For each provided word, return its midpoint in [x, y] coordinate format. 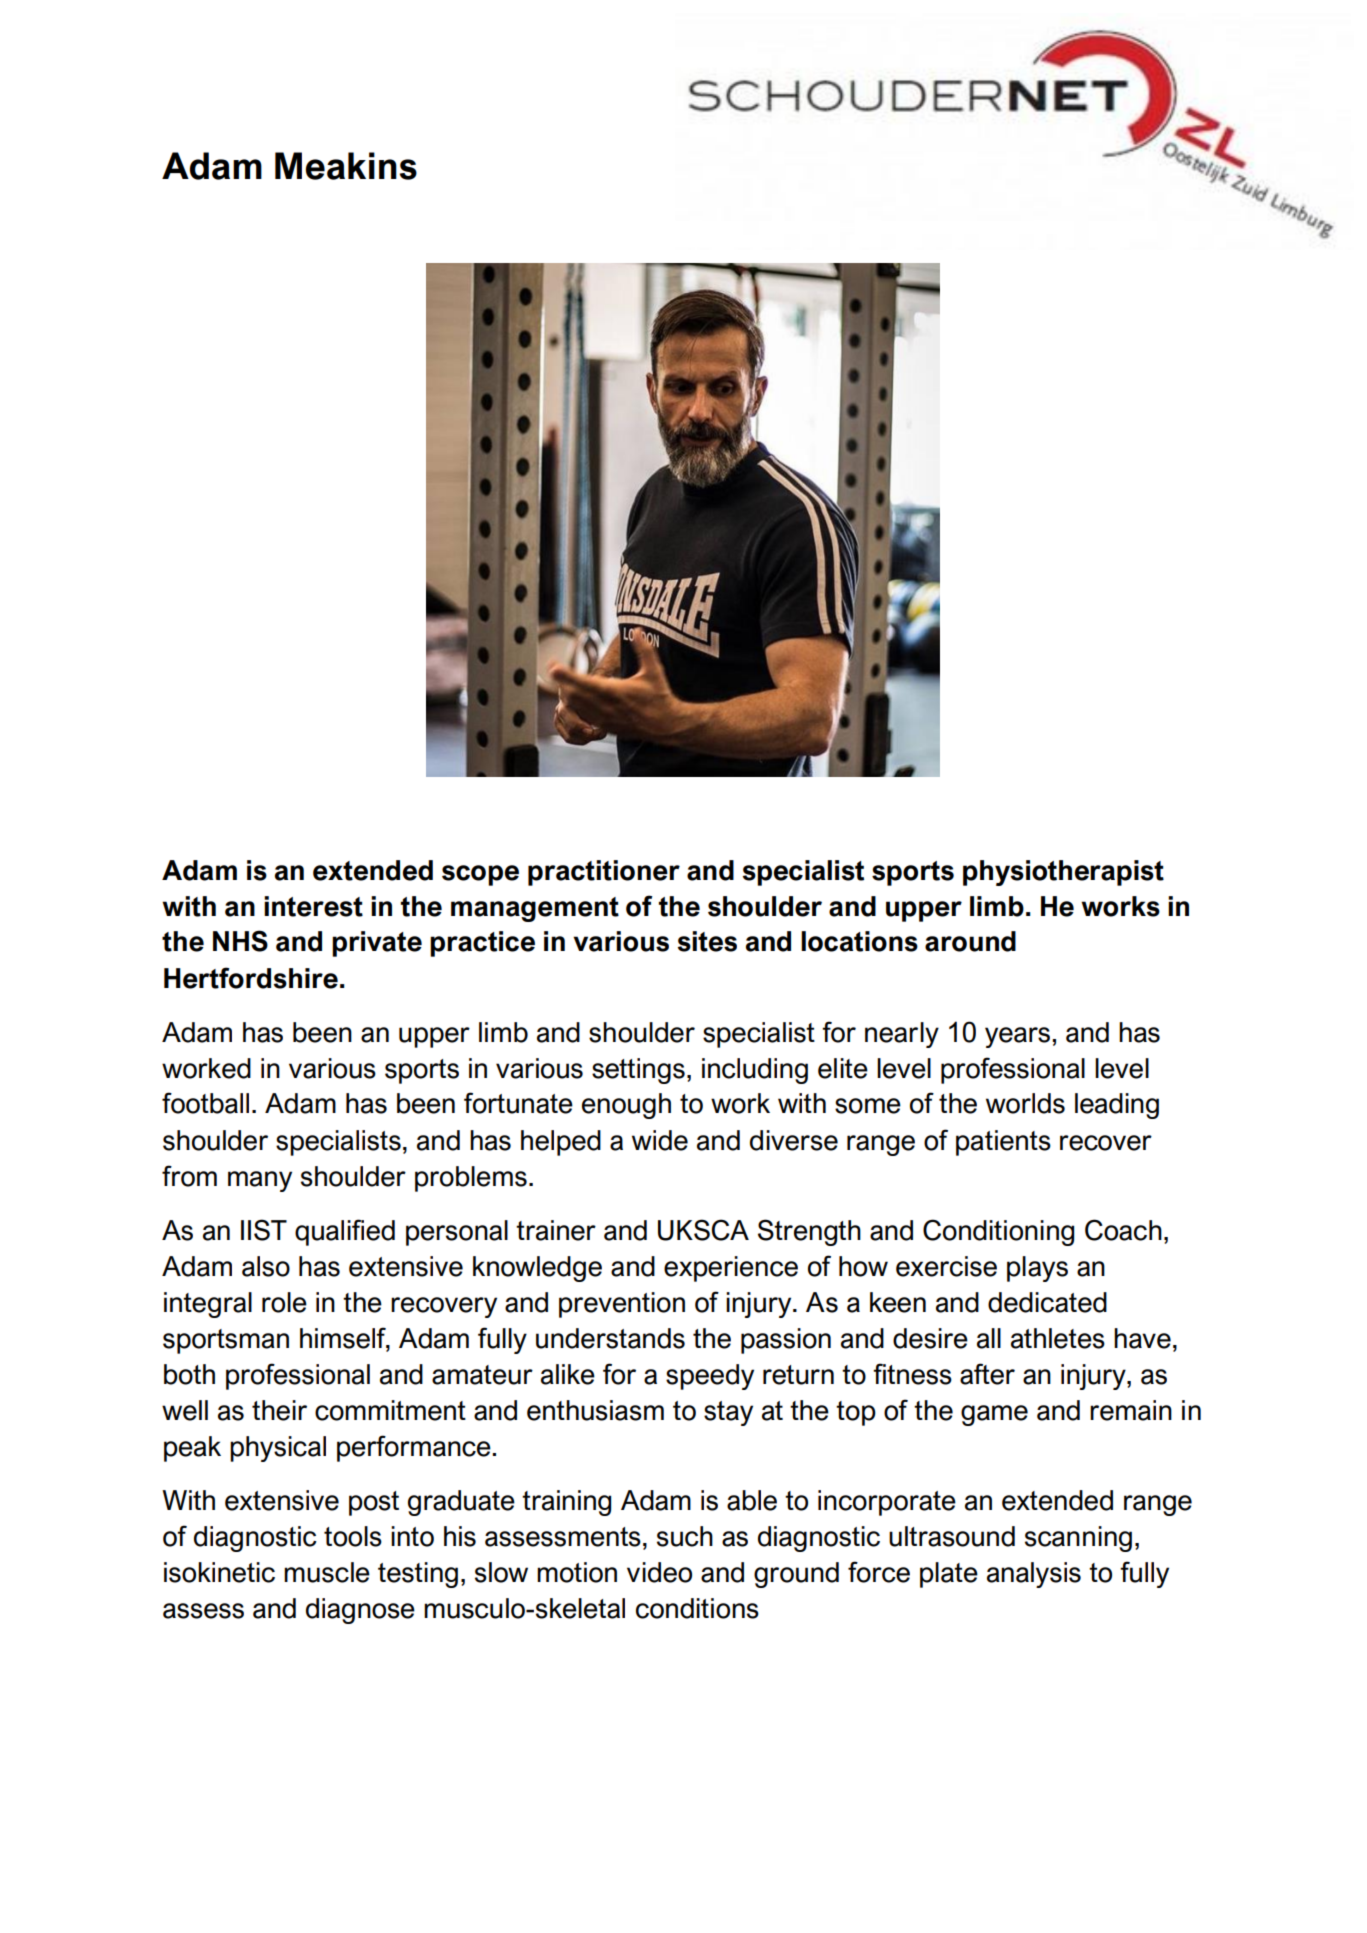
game [994, 1415]
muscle [327, 1572]
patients [1003, 1143]
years [1019, 1037]
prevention [622, 1305]
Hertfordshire [251, 978]
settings [638, 1071]
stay [728, 1413]
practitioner [604, 873]
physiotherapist [1063, 873]
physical [278, 1449]
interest [313, 906]
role [284, 1302]
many [260, 1181]
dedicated [1047, 1302]
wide [660, 1140]
